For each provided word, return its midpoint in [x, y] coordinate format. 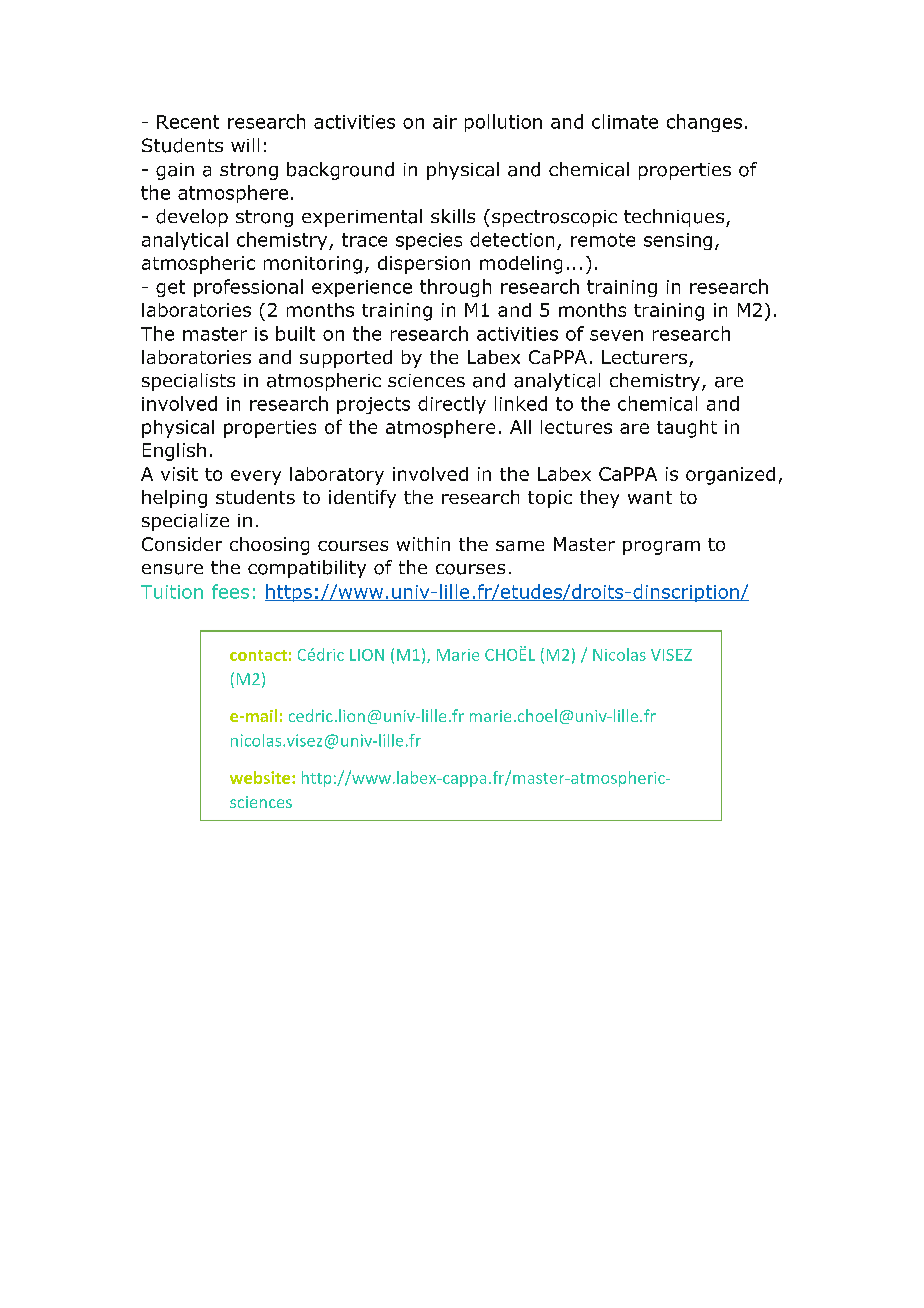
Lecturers [644, 357]
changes [704, 123]
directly [452, 405]
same [520, 546]
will [245, 145]
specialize [185, 522]
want [650, 497]
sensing [678, 241]
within [423, 544]
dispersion [424, 265]
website [261, 777]
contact [258, 655]
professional [248, 288]
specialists [188, 382]
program [661, 548]
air [445, 122]
